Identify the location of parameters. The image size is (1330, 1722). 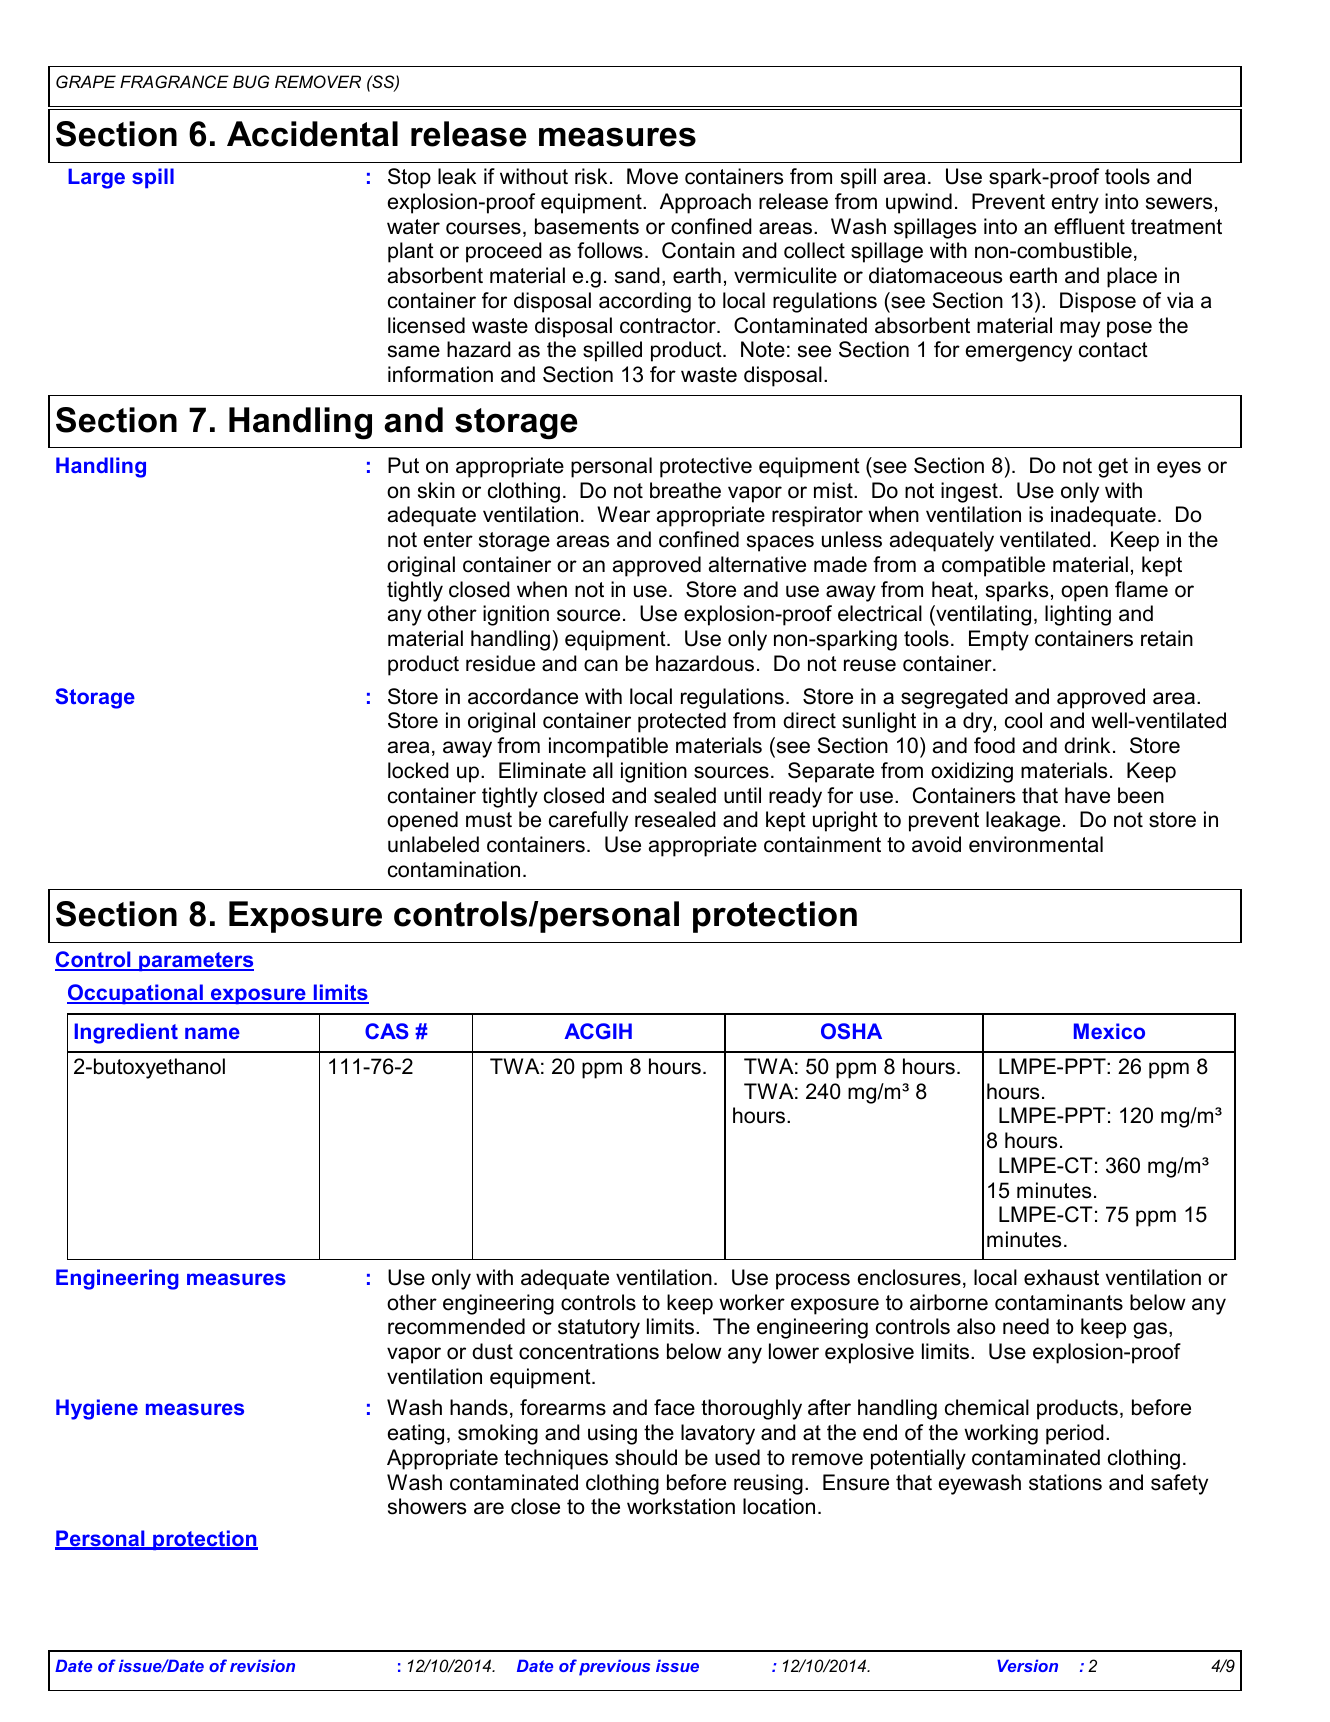
(195, 961).
